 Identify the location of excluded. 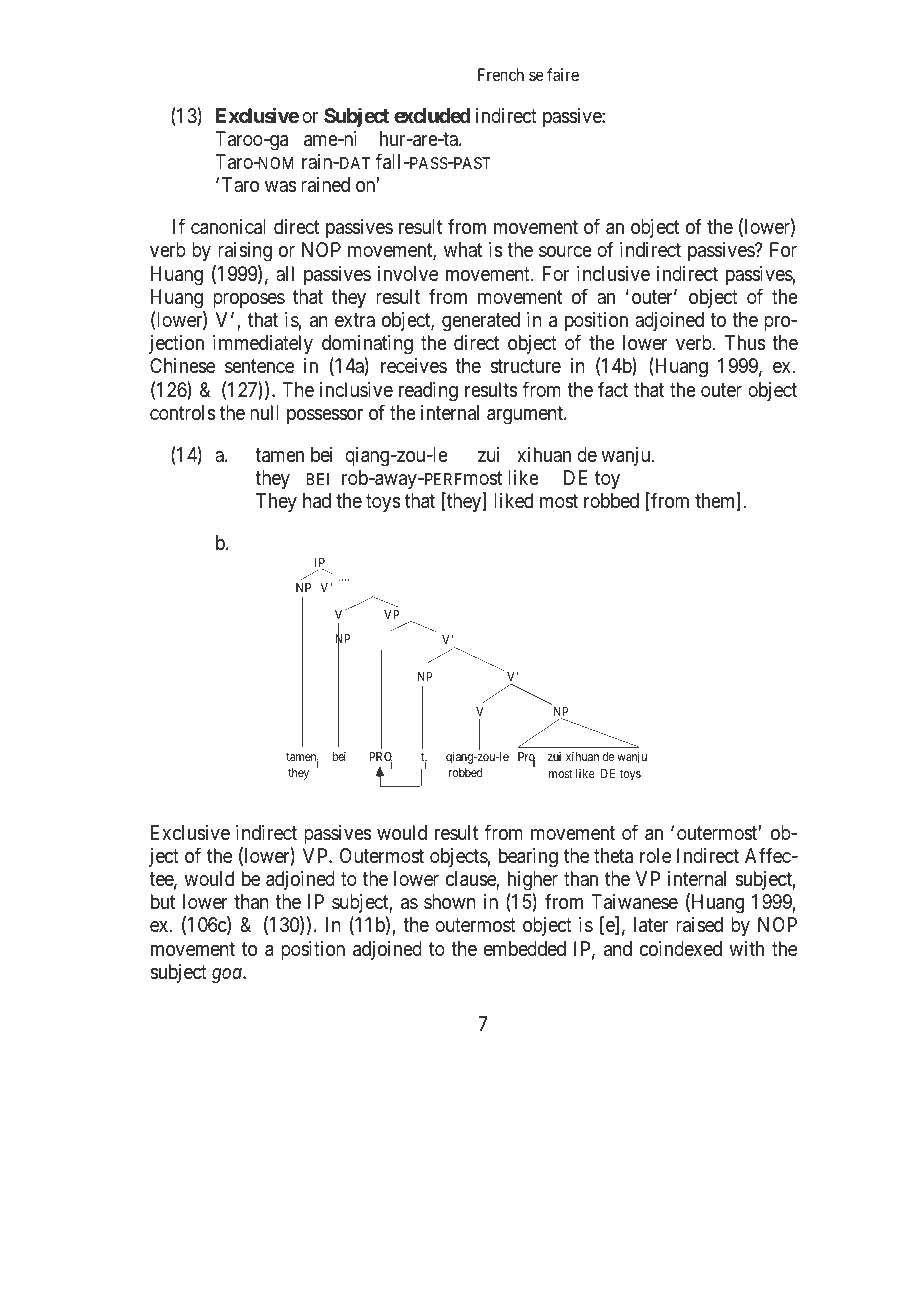
(432, 115).
